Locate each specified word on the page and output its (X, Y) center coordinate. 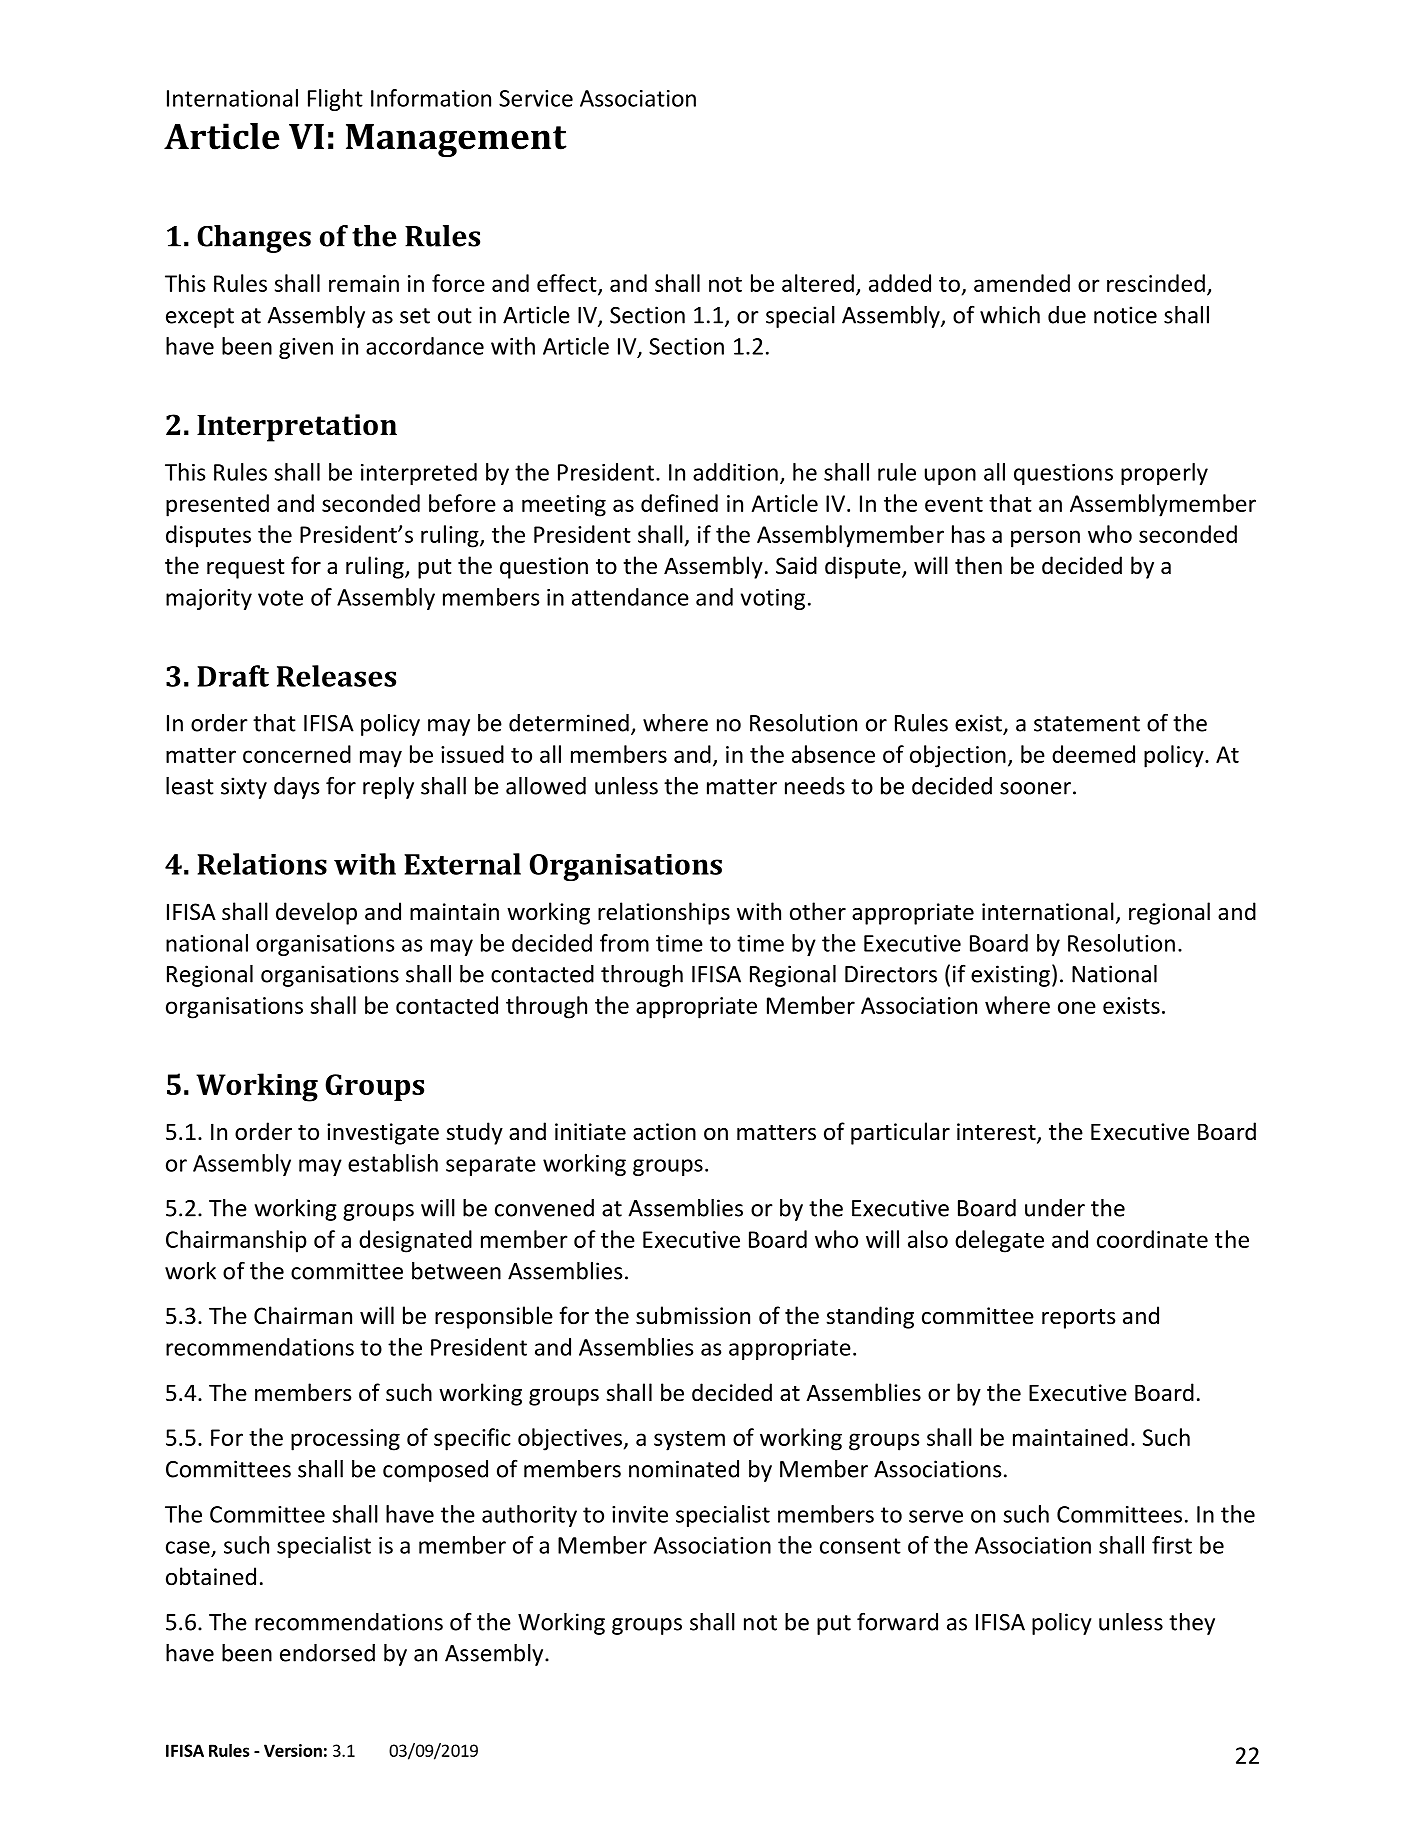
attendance (630, 597)
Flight (335, 100)
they (1192, 1624)
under (1055, 1208)
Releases (336, 676)
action (664, 1132)
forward (897, 1621)
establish (393, 1163)
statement (1087, 724)
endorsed (327, 1653)
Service (536, 98)
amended (1022, 283)
